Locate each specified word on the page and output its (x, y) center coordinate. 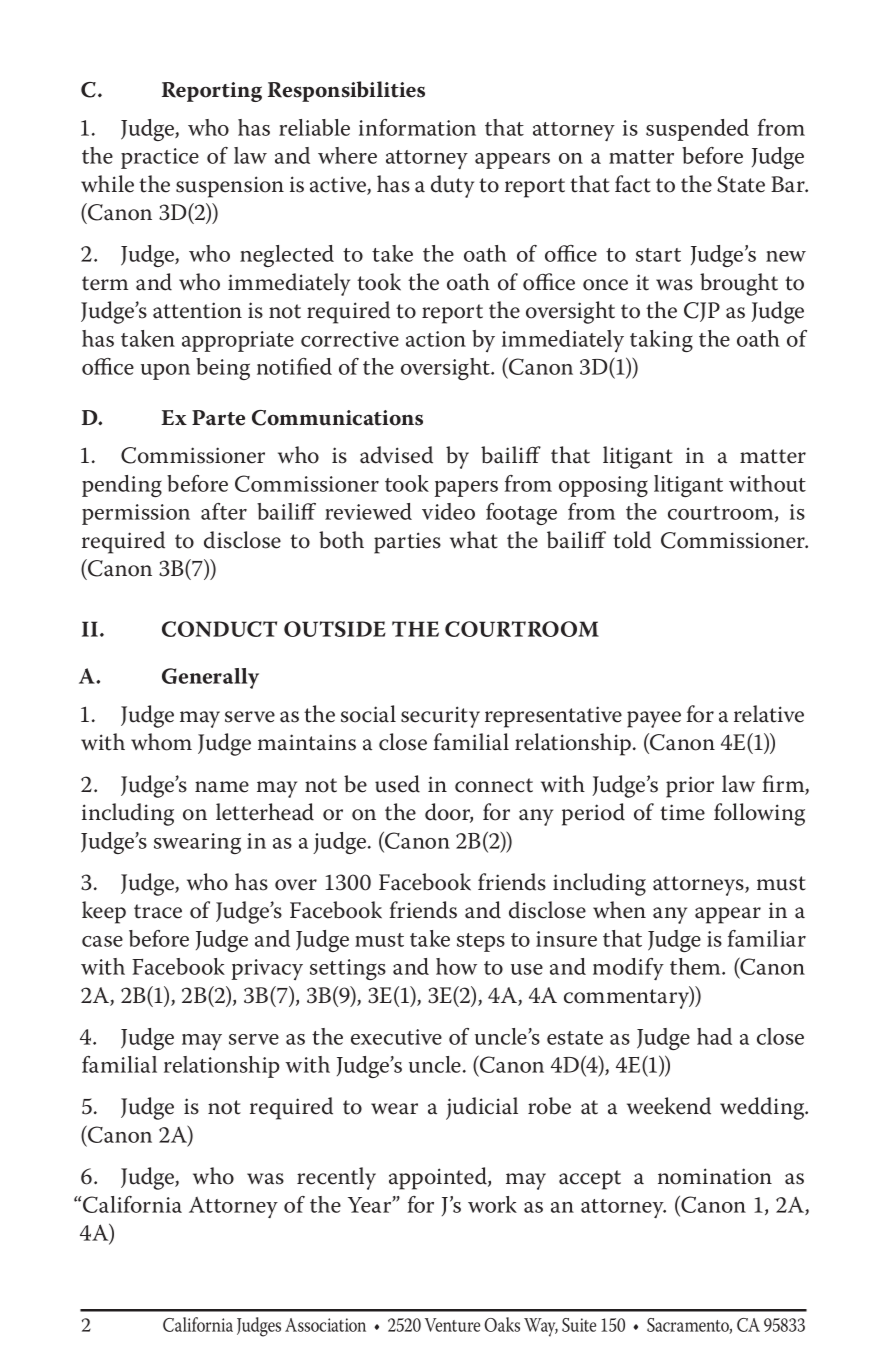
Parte (218, 418)
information (417, 127)
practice (160, 158)
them (696, 966)
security (440, 717)
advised (396, 455)
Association (325, 1325)
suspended (697, 130)
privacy (267, 969)
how (456, 966)
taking (661, 341)
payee (654, 719)
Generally (210, 678)
